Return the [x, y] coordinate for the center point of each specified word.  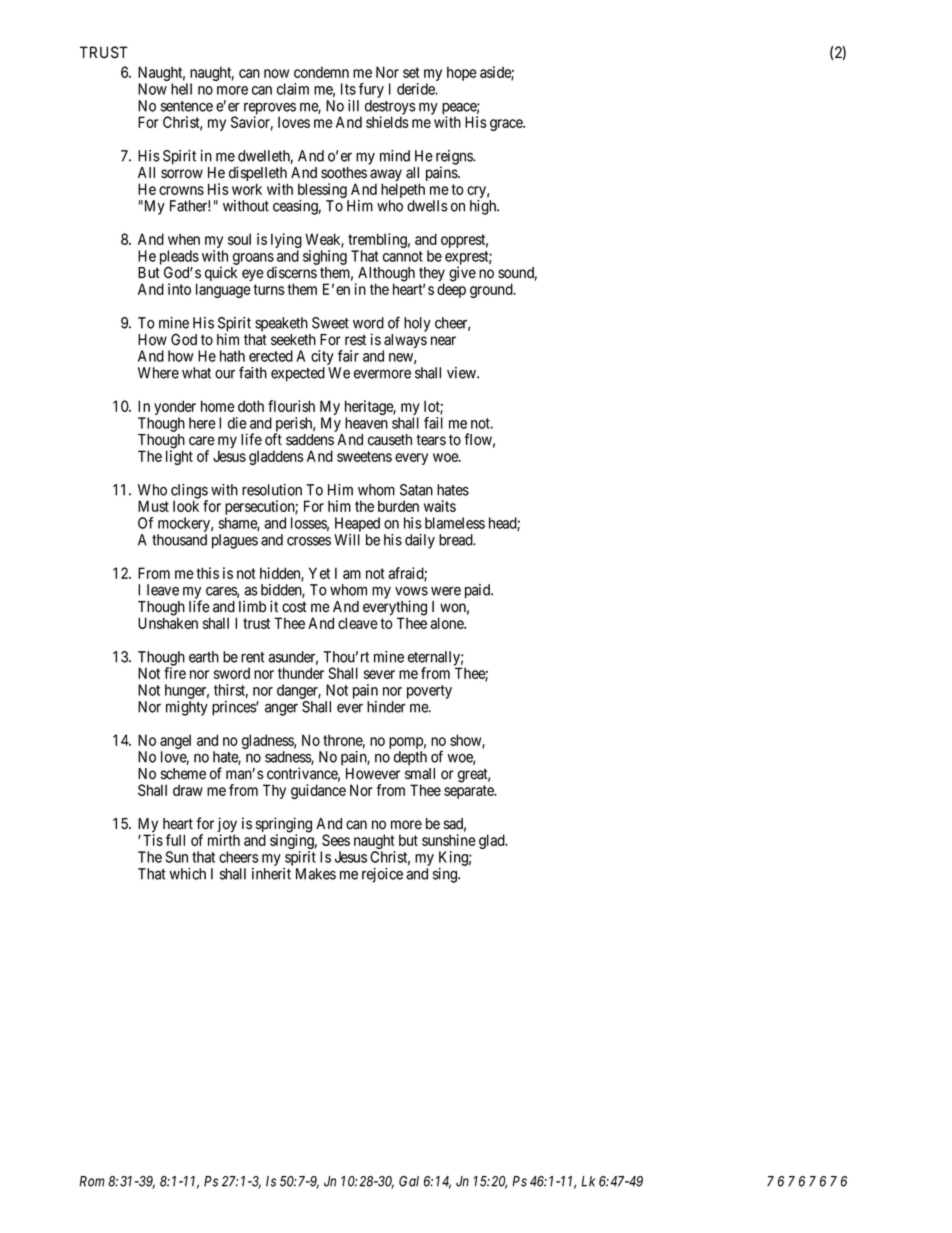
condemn [321, 72]
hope [462, 73]
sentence [187, 106]
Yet [319, 573]
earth [204, 657]
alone [447, 623]
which [188, 874]
